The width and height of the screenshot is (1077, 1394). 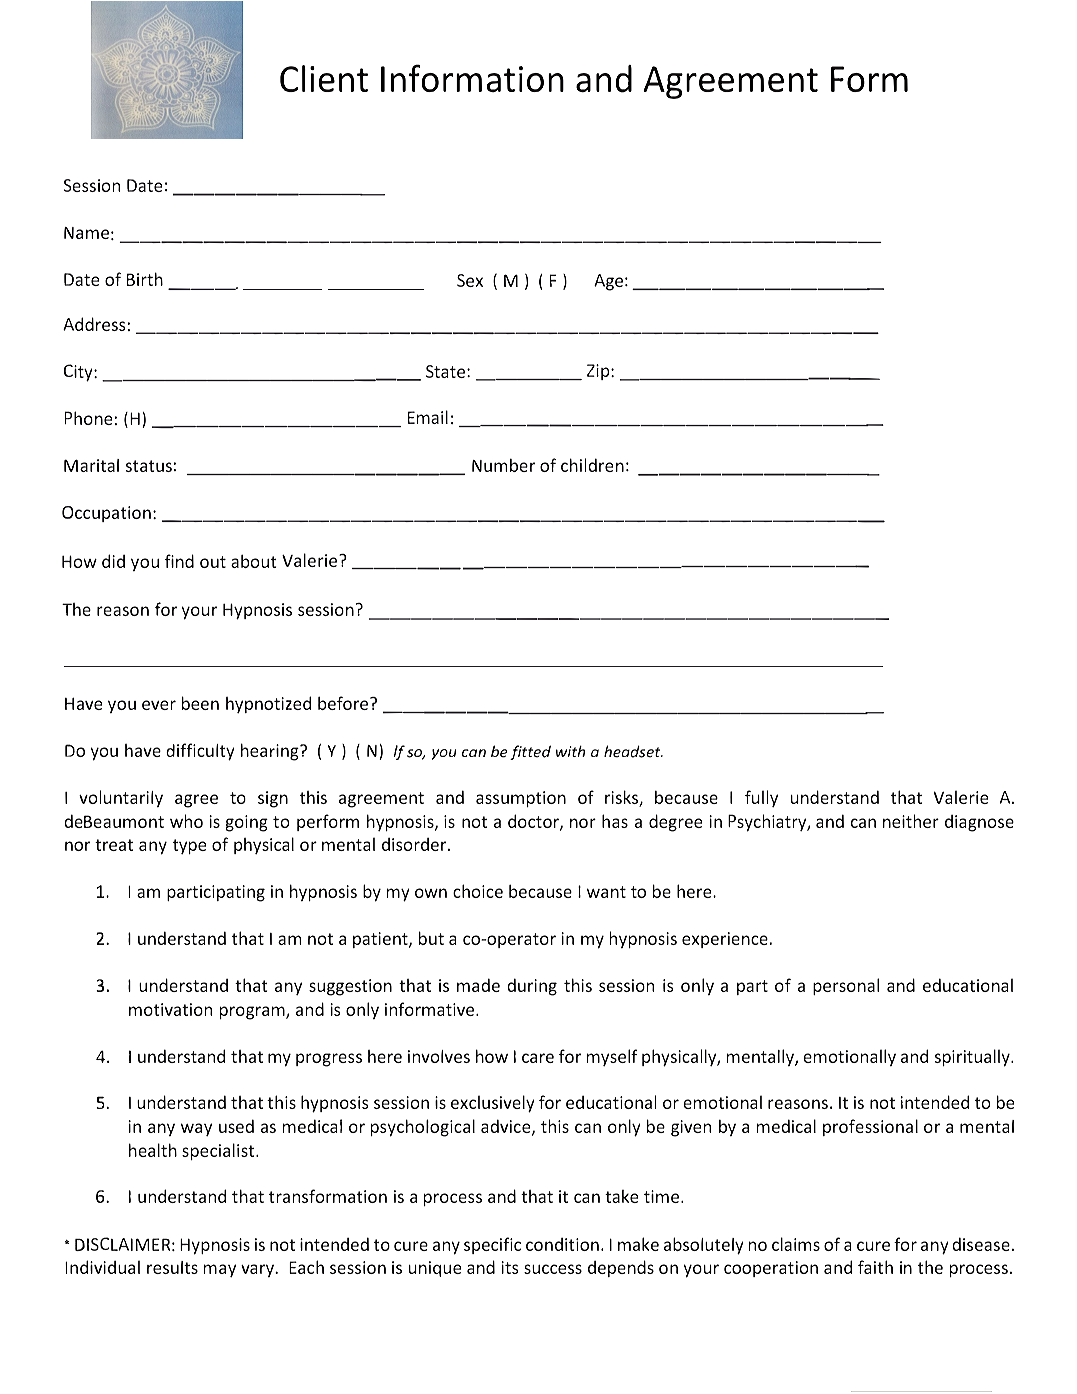 I want to click on condition, so click(x=562, y=1244).
